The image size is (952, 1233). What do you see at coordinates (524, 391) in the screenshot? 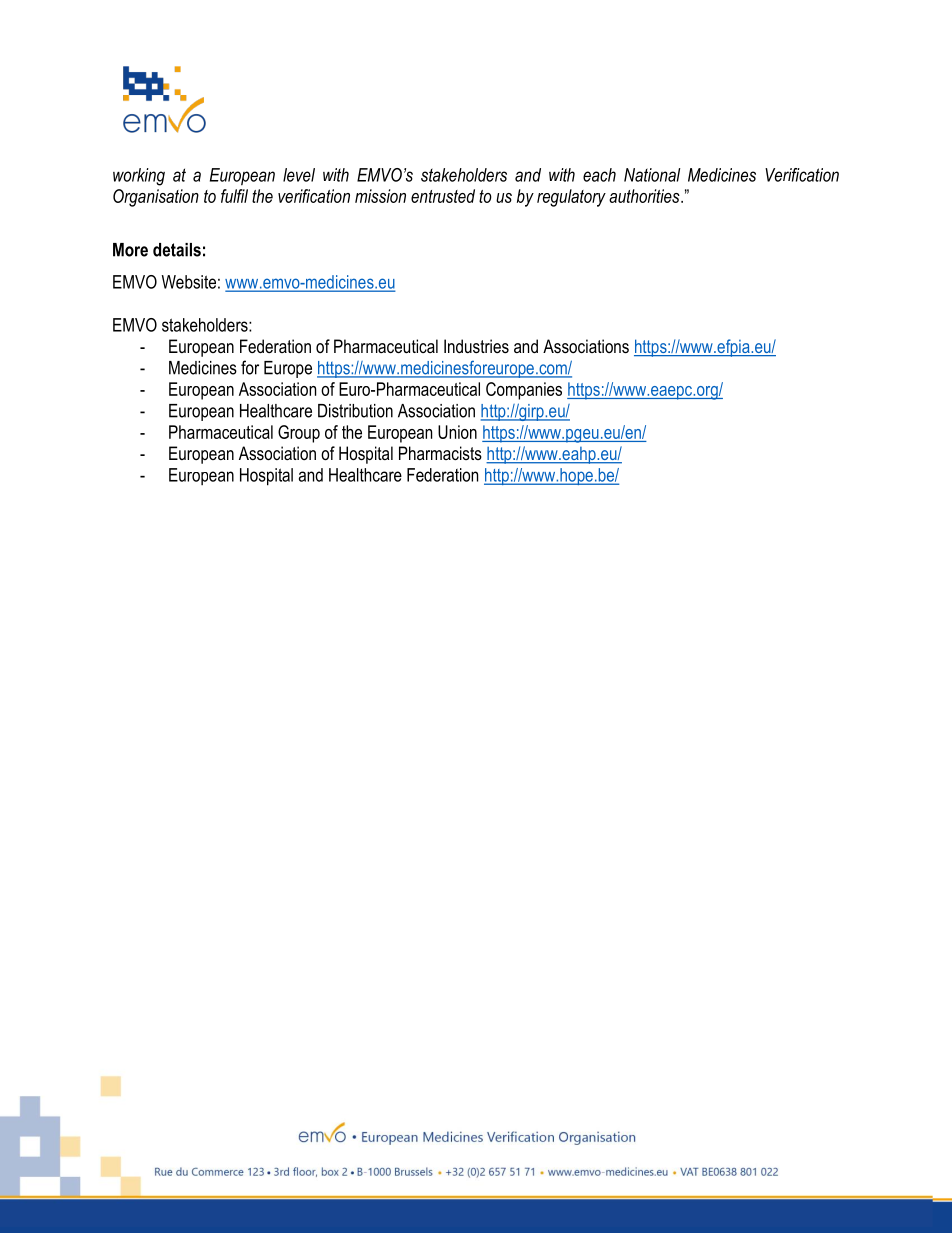
I see `Companies` at bounding box center [524, 391].
